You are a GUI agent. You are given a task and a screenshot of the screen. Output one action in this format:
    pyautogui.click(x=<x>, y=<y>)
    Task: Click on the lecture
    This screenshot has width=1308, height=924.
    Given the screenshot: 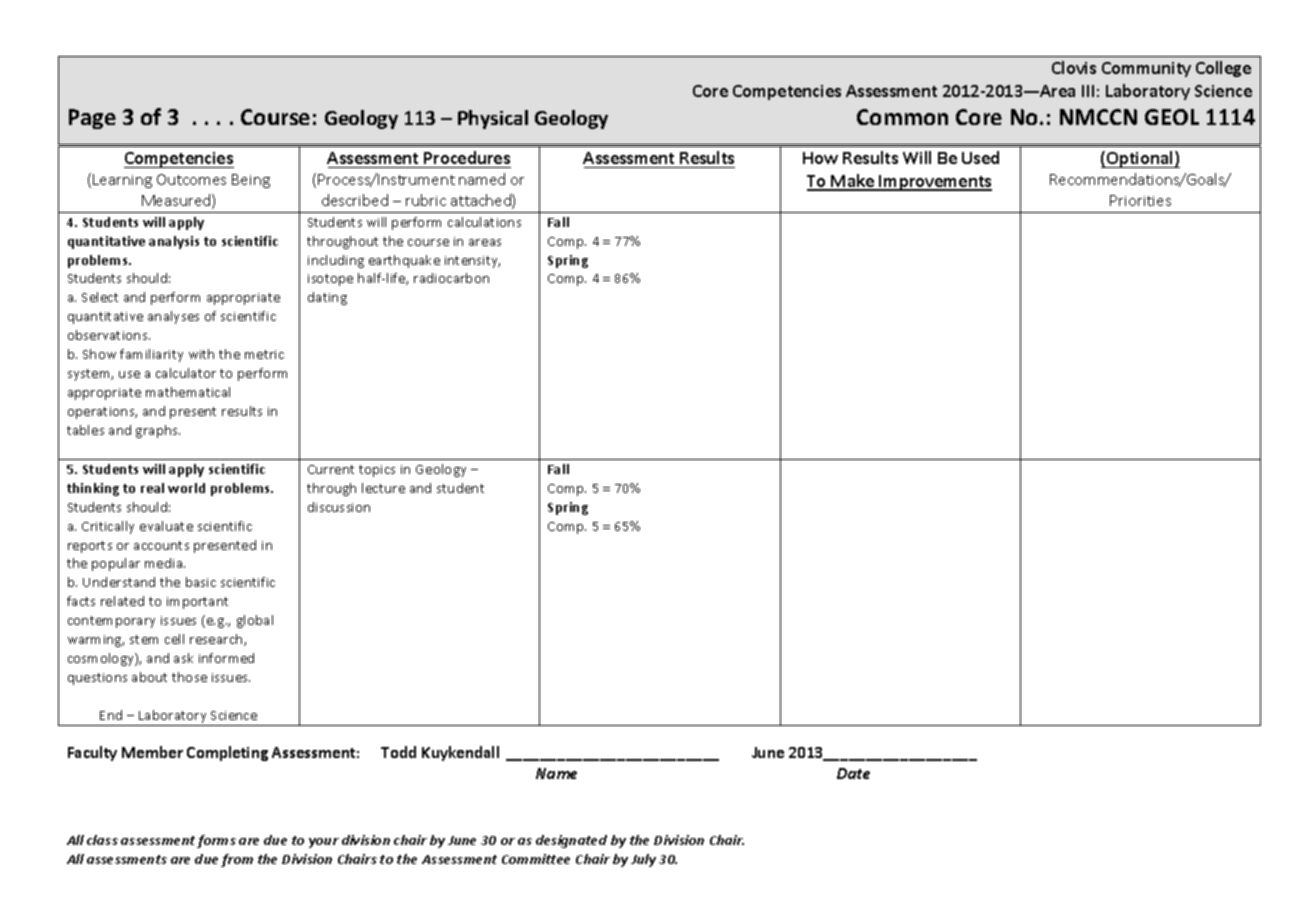 What is the action you would take?
    pyautogui.click(x=383, y=488)
